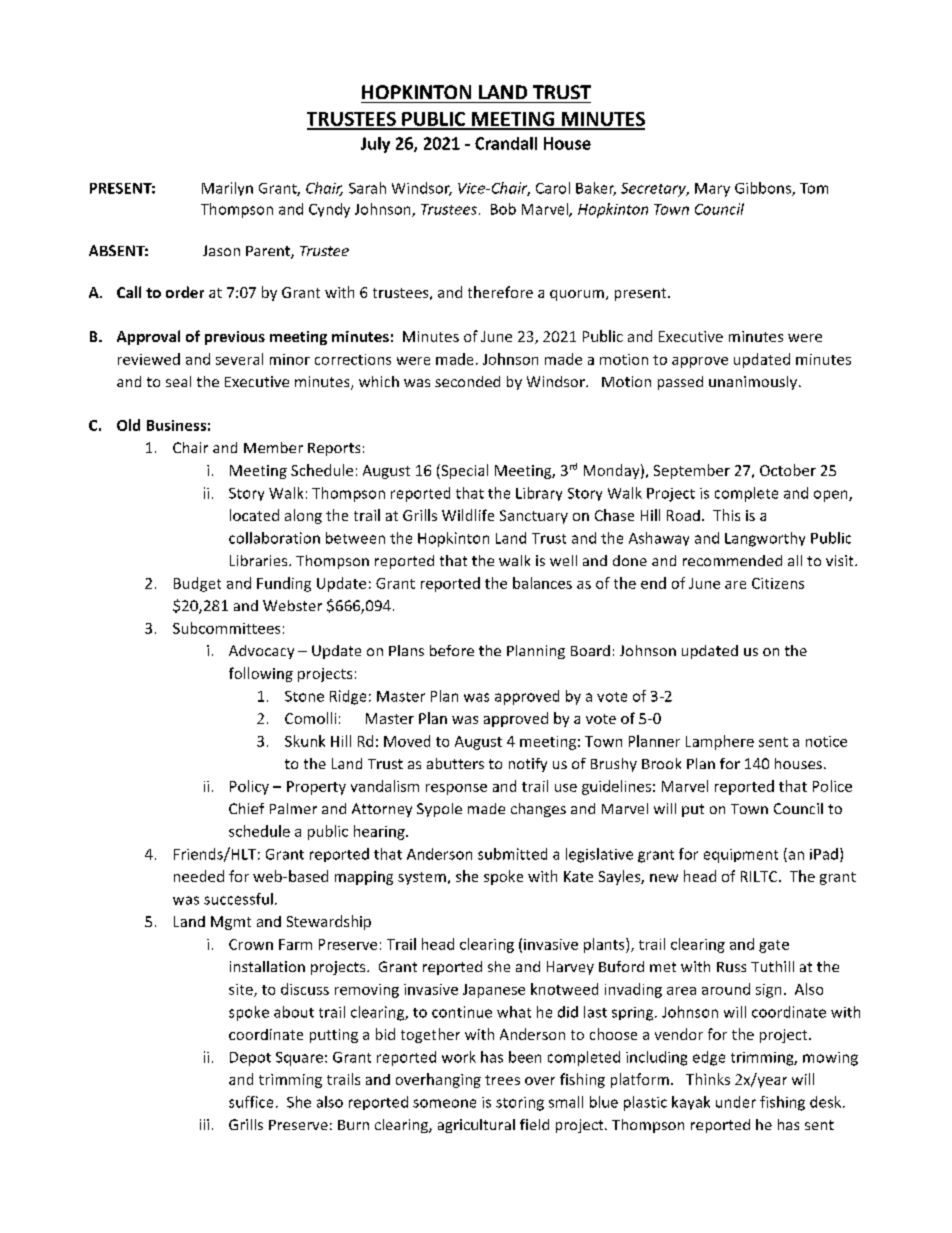  What do you see at coordinates (463, 471) in the screenshot?
I see `Special` at bounding box center [463, 471].
